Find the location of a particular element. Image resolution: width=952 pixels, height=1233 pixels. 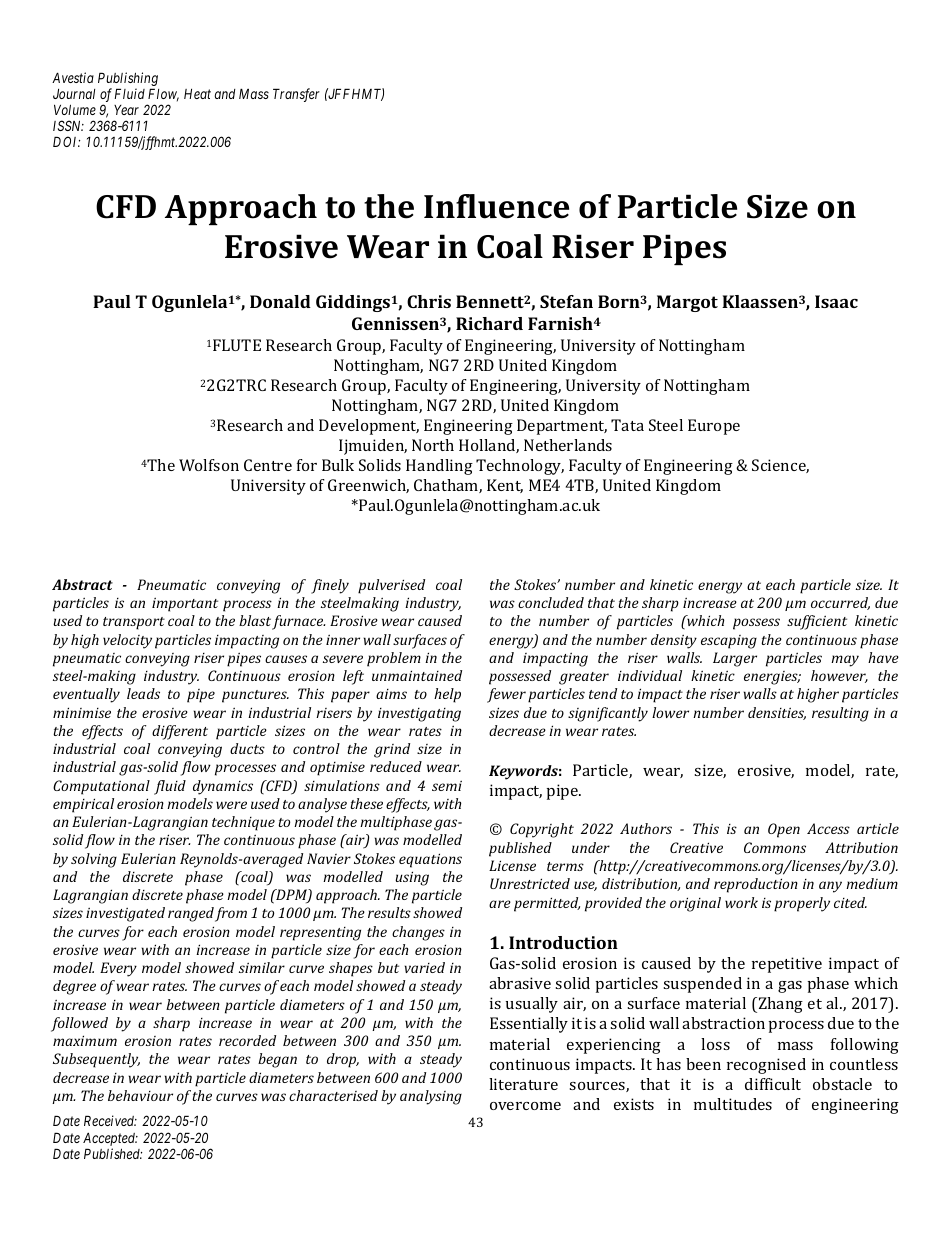

semi is located at coordinates (447, 785).
